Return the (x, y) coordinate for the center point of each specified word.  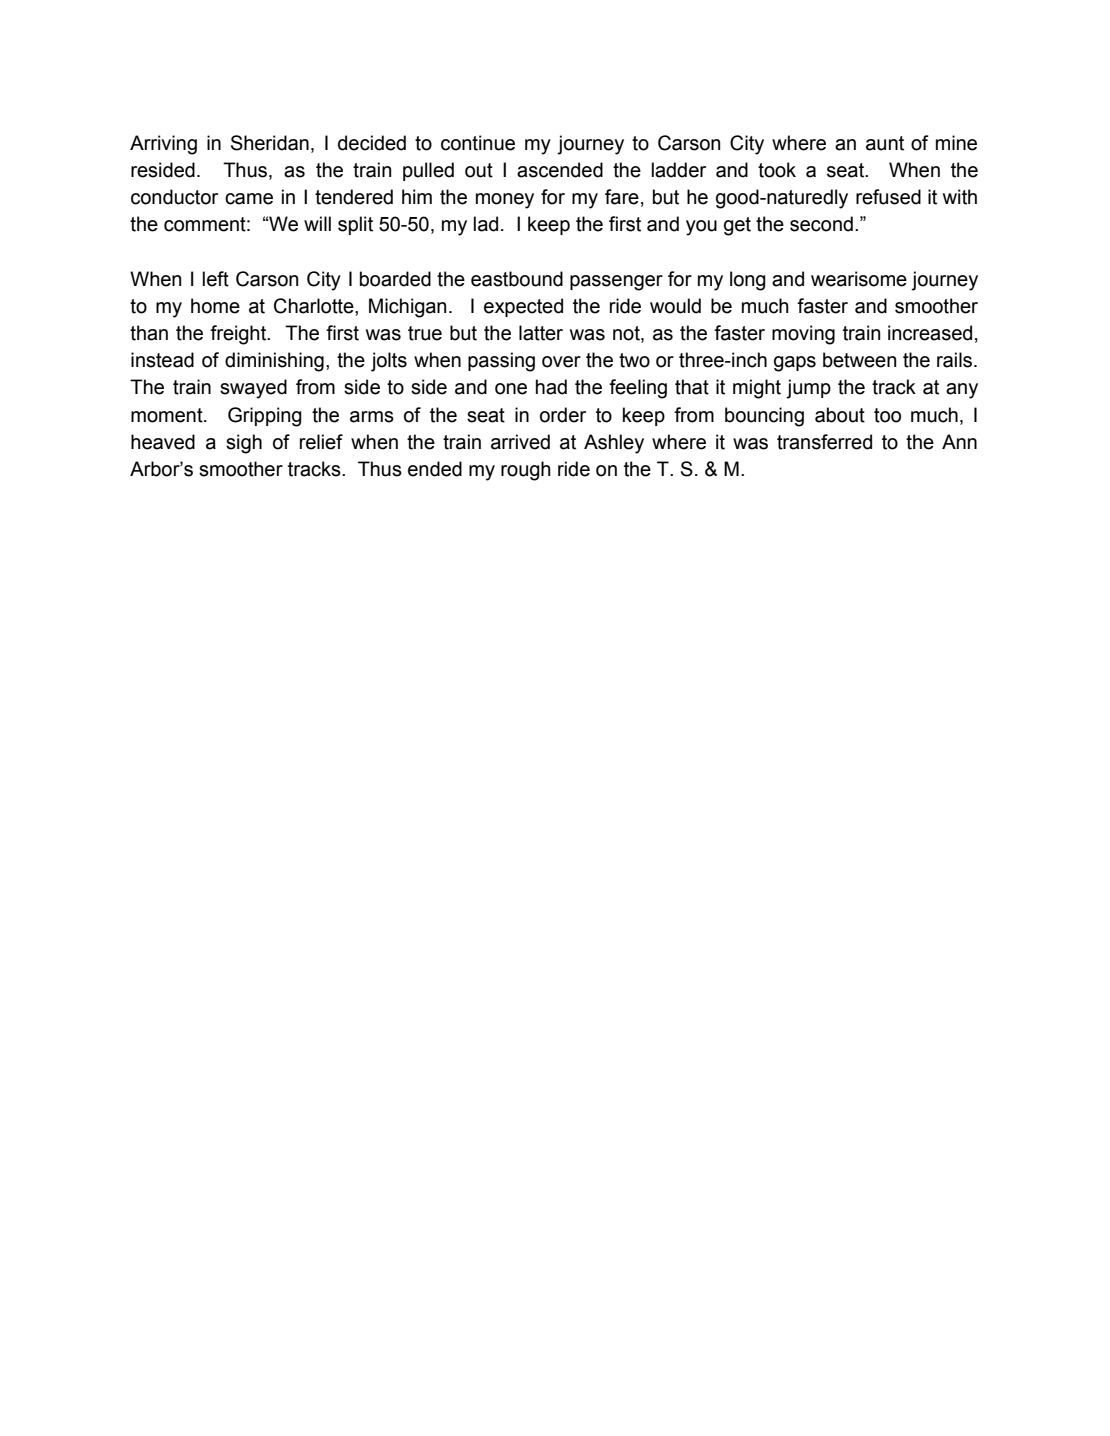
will (317, 223)
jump (808, 389)
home (215, 306)
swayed (253, 389)
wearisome (859, 279)
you (701, 228)
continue (478, 143)
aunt (885, 143)
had (551, 387)
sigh (244, 444)
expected (523, 307)
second (821, 224)
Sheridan (270, 143)
